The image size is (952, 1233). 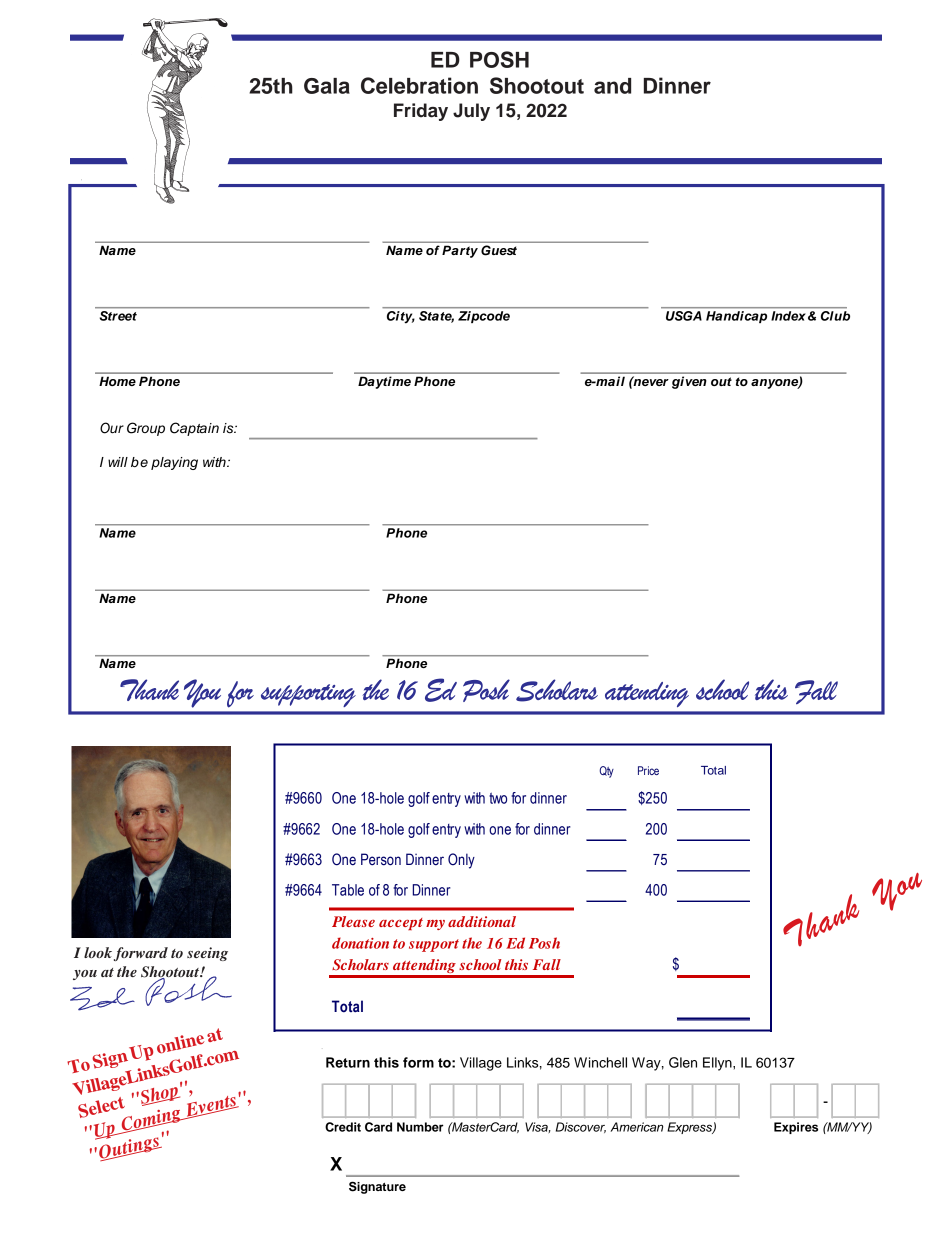 I want to click on Price, so click(x=648, y=770).
